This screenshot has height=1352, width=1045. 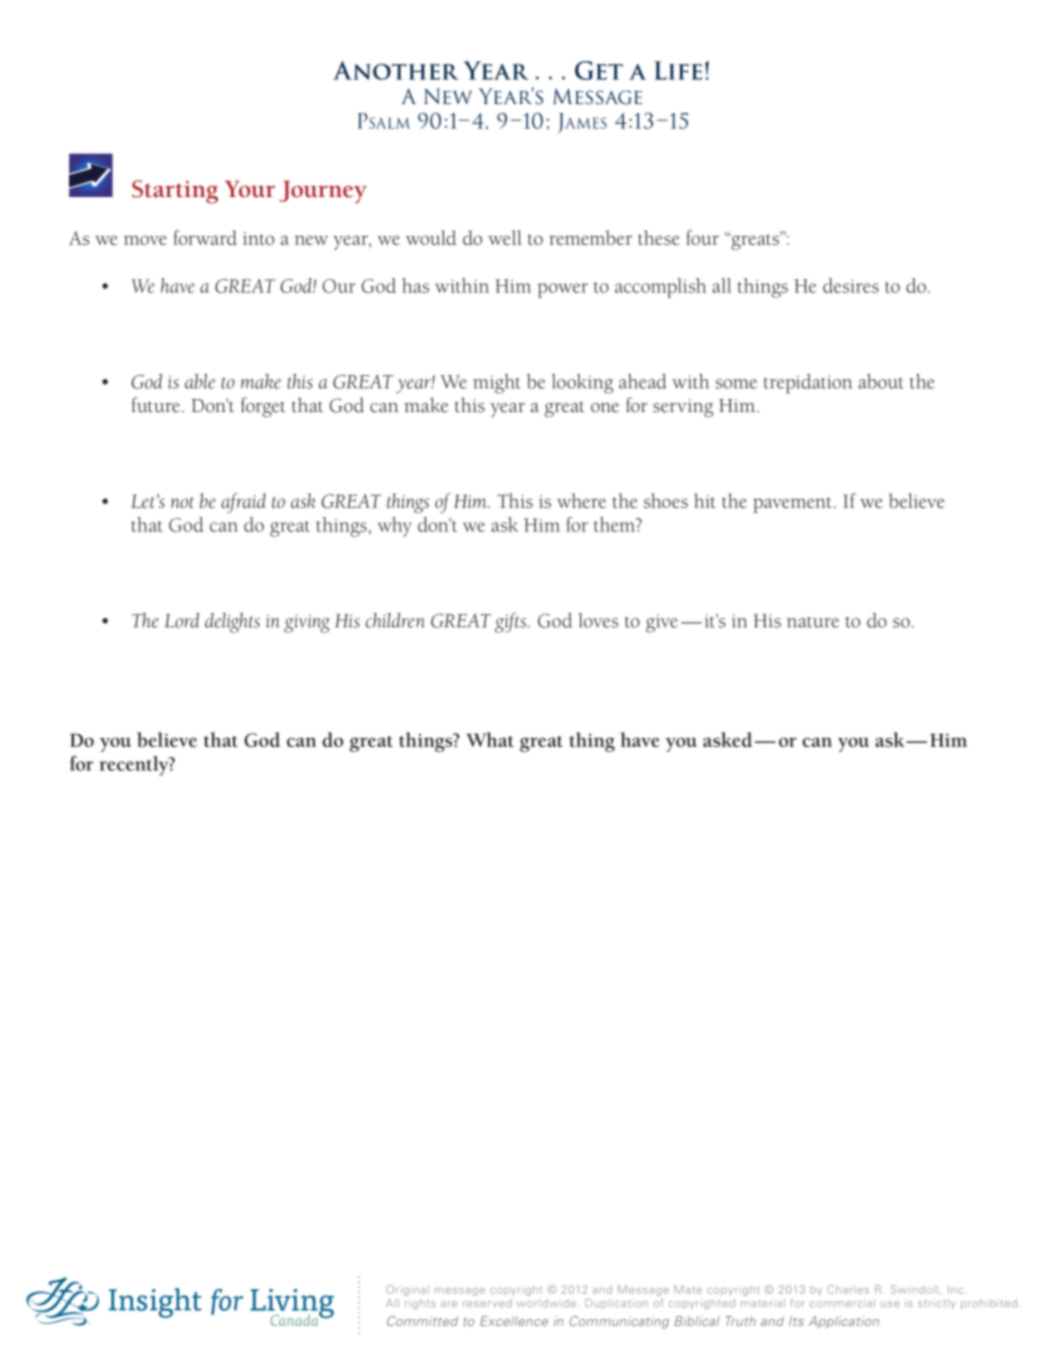 I want to click on desires, so click(x=851, y=285).
